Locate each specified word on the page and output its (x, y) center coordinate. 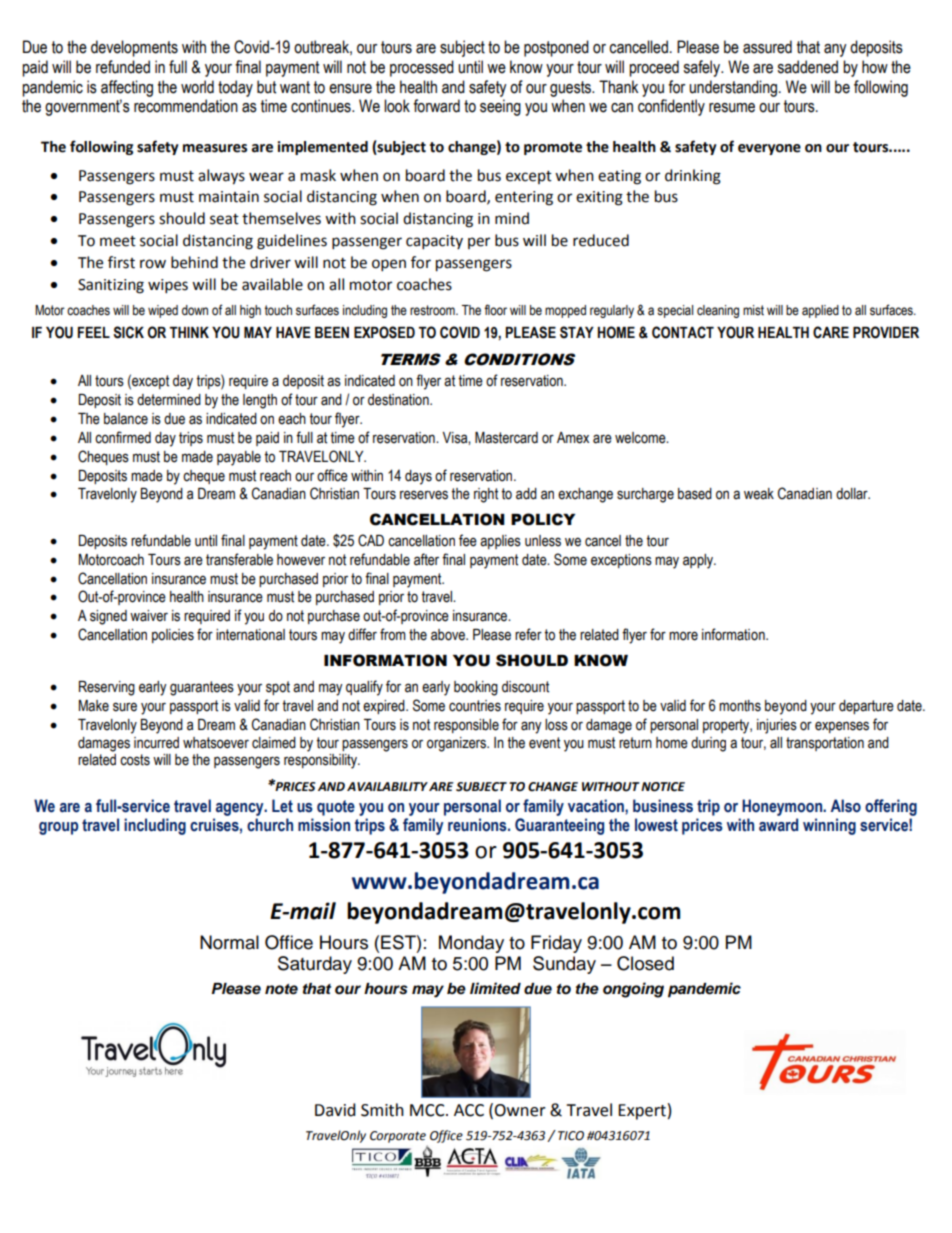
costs (135, 760)
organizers (457, 744)
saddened (807, 67)
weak (759, 494)
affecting (127, 88)
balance (126, 419)
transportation (825, 744)
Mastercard (506, 438)
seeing (500, 107)
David (335, 1110)
